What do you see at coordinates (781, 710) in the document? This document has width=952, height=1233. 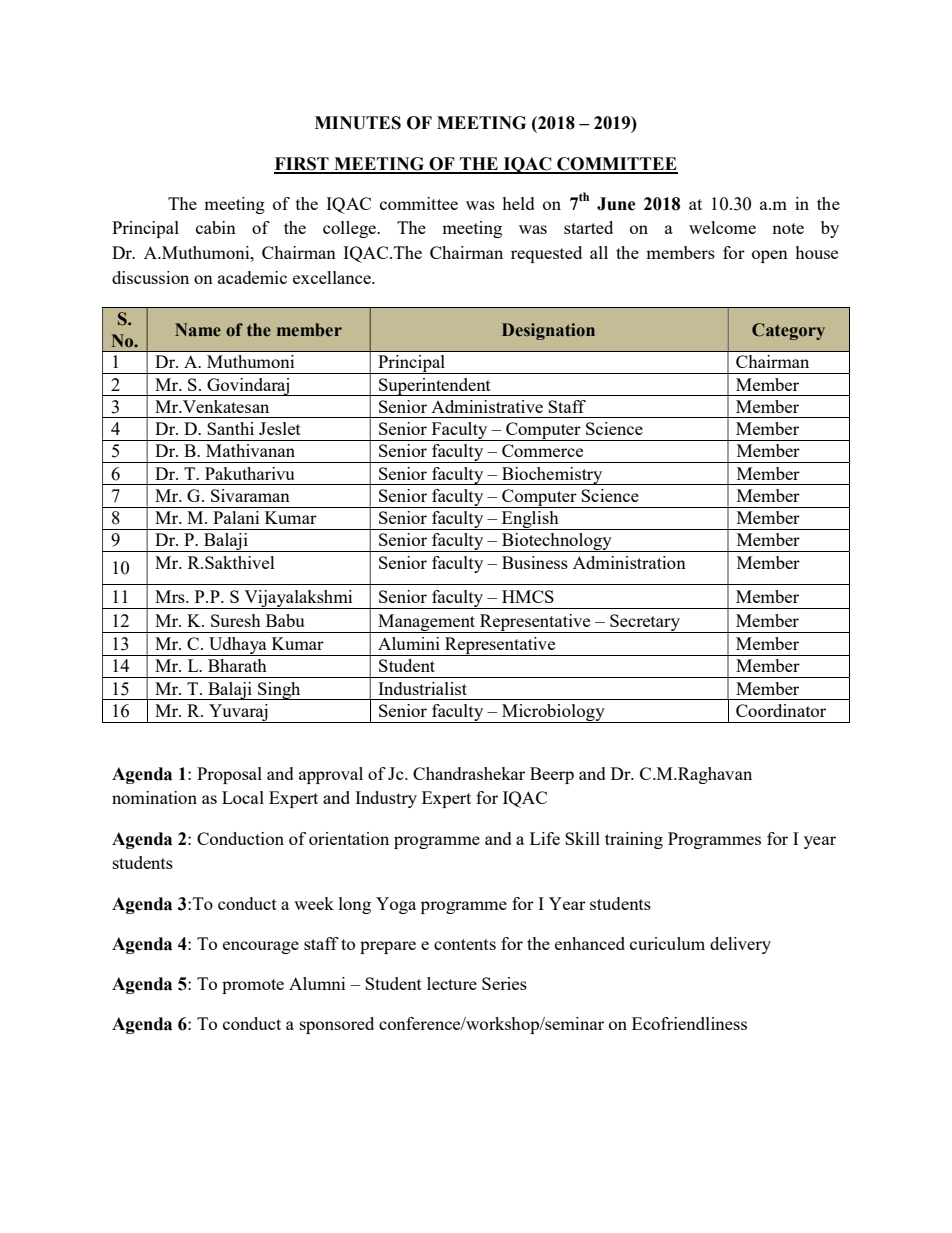 I see `Coordinator` at bounding box center [781, 710].
